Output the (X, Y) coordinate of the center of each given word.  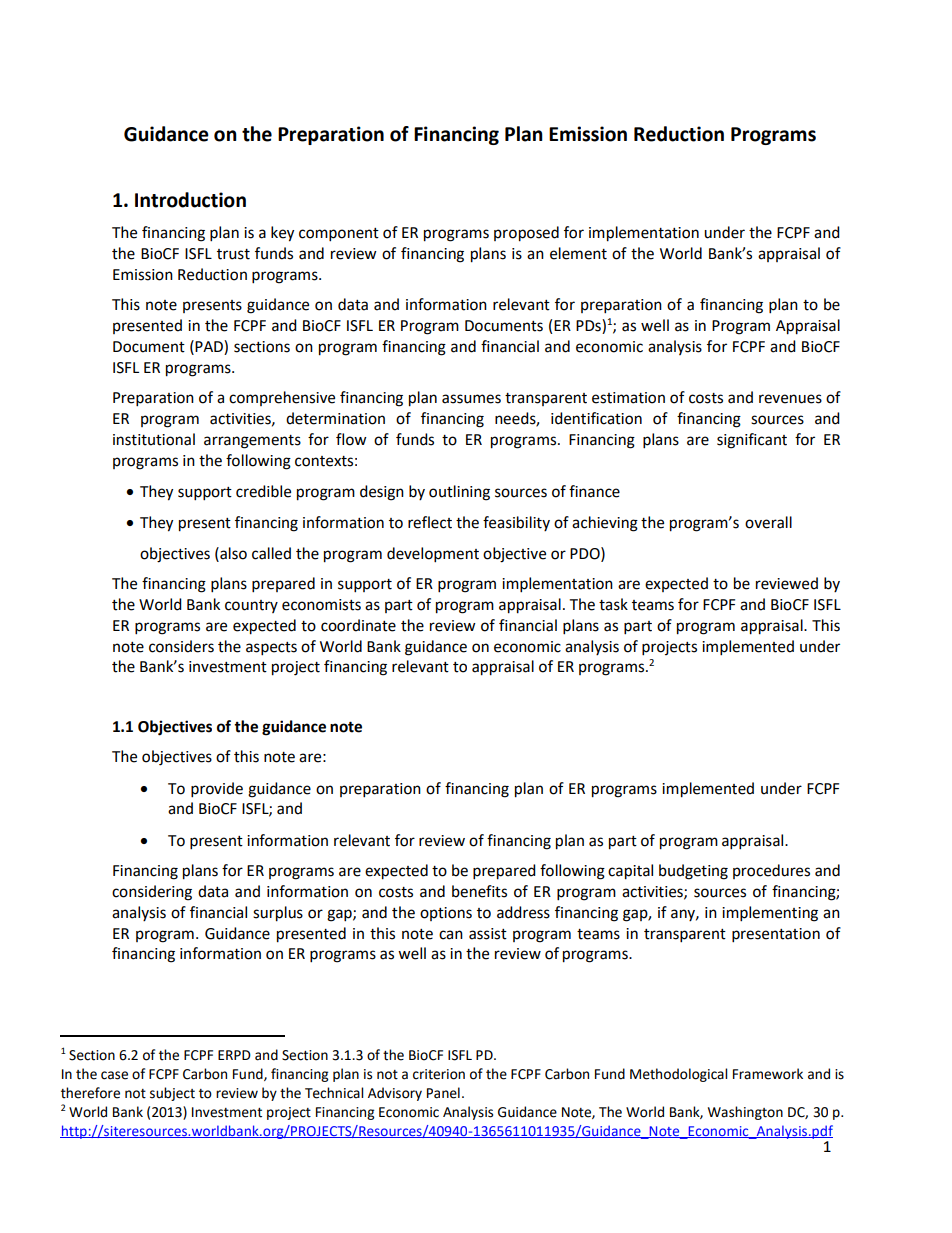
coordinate (358, 625)
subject (172, 1094)
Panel (443, 1093)
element (578, 253)
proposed (526, 234)
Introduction (190, 200)
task (613, 604)
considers (181, 646)
